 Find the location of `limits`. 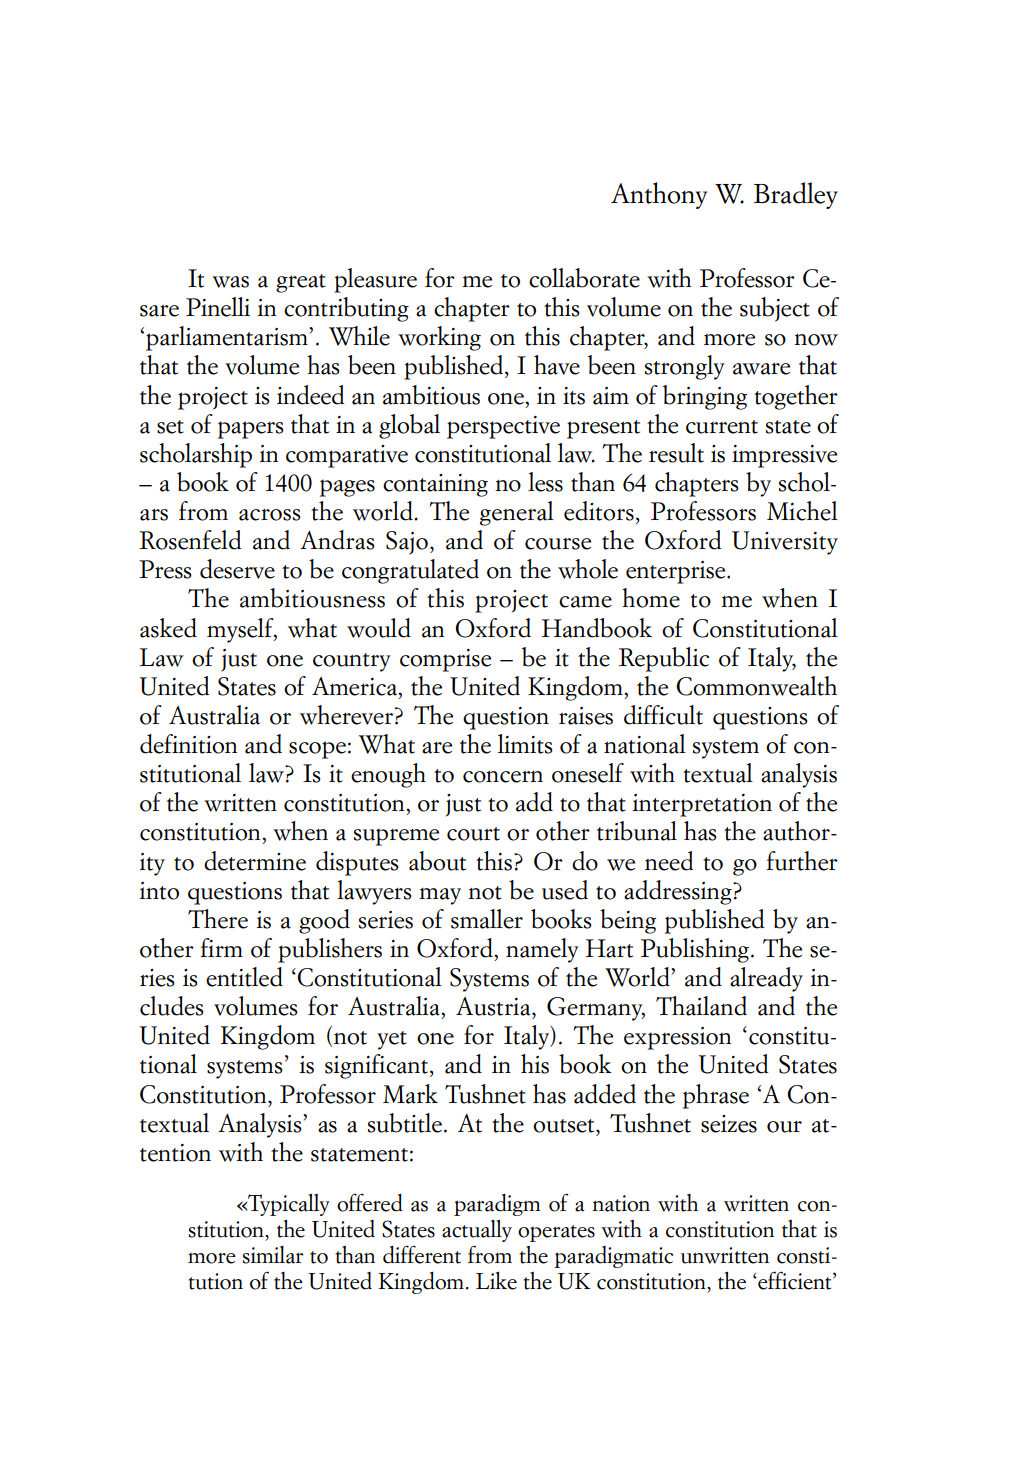

limits is located at coordinates (525, 744).
